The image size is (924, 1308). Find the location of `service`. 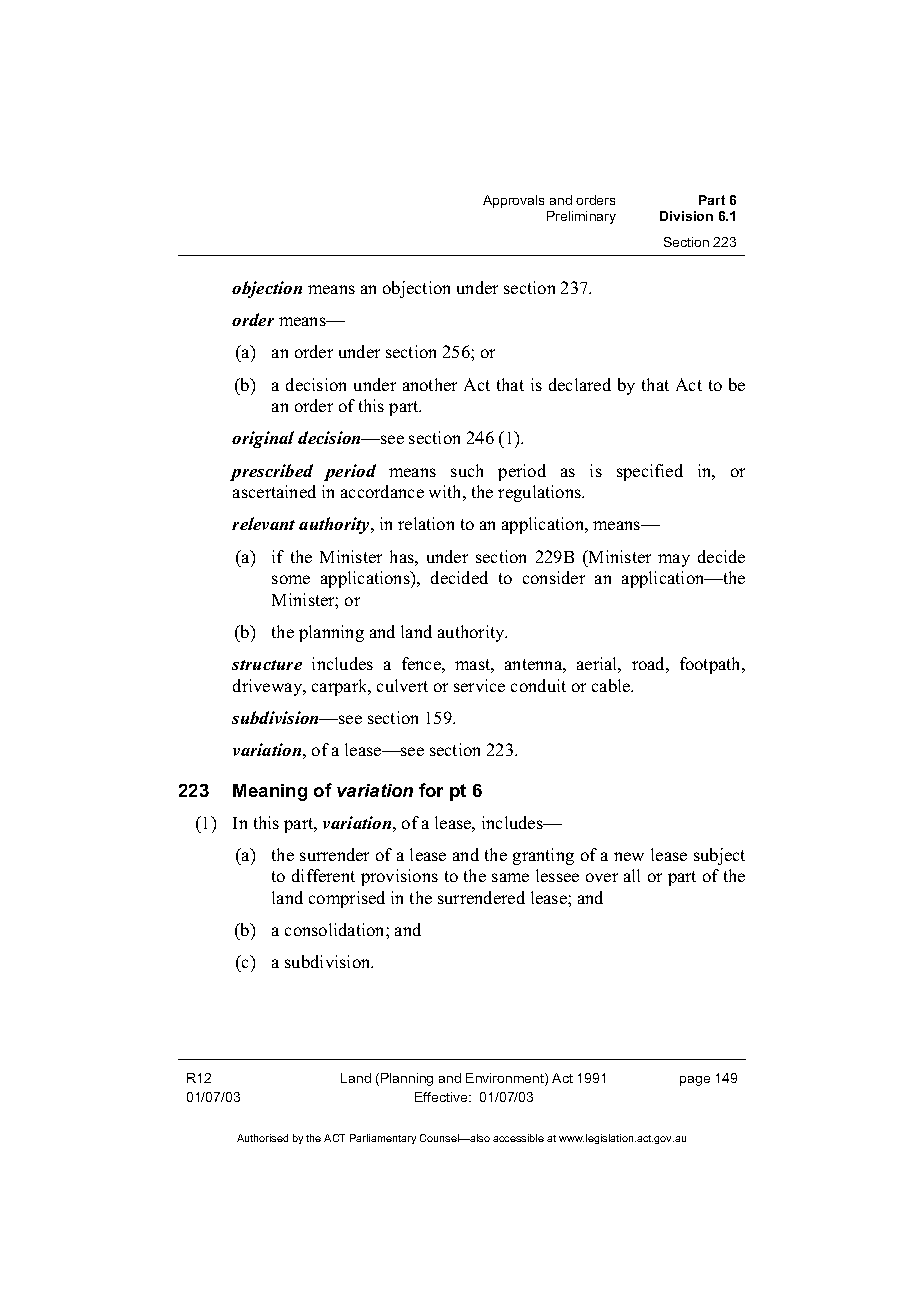

service is located at coordinates (479, 685).
